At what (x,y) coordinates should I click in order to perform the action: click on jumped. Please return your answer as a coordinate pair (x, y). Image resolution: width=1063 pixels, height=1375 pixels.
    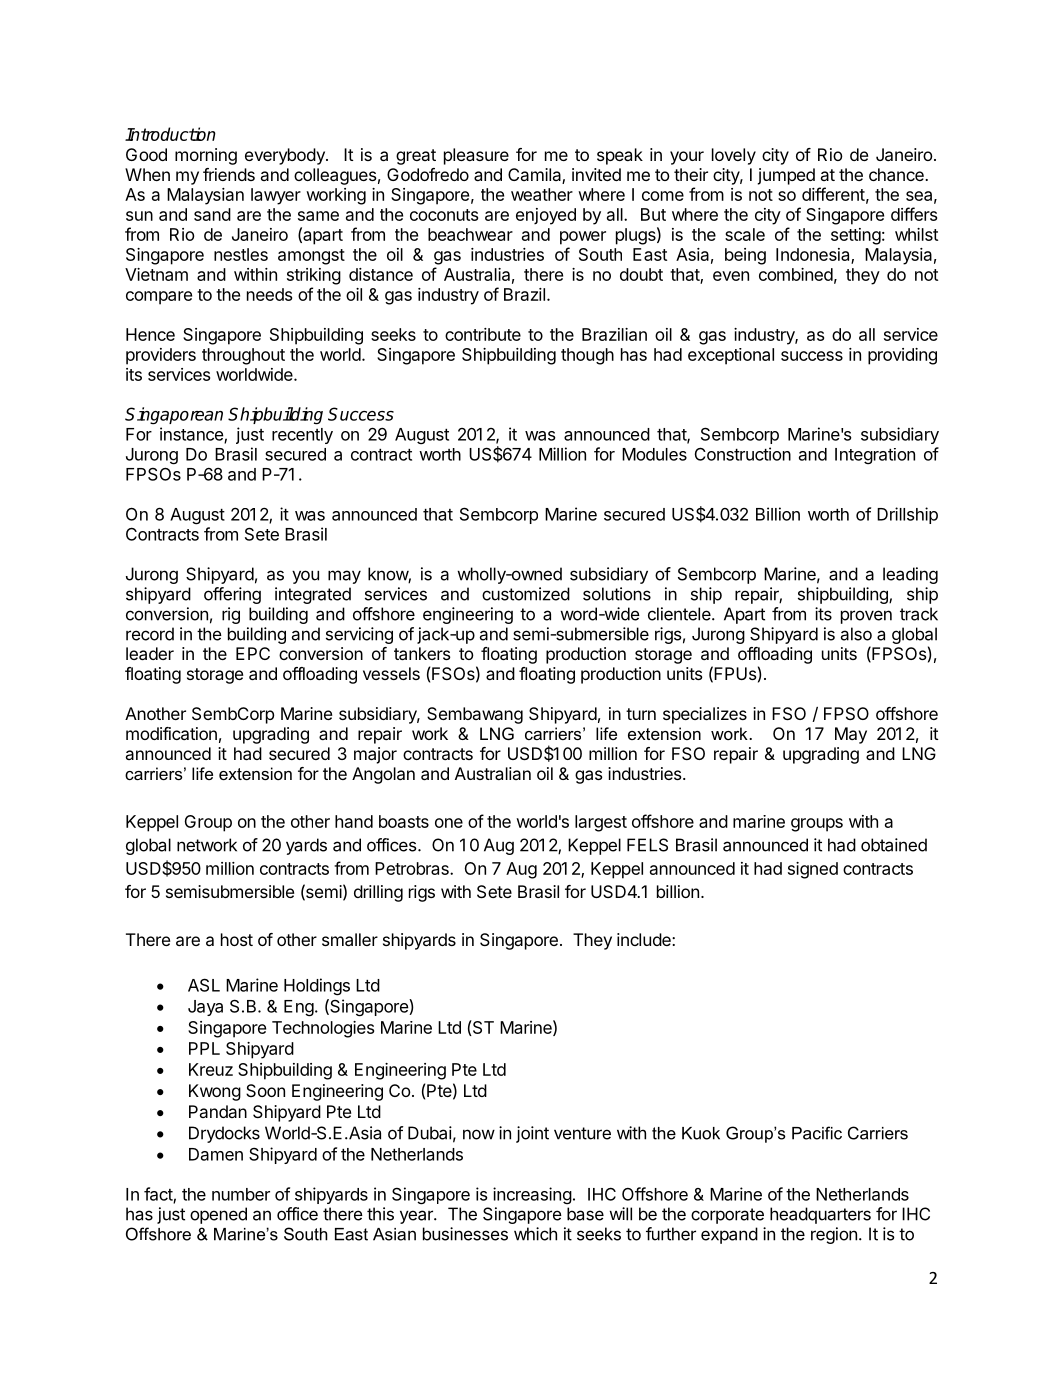
    Looking at the image, I should click on (786, 176).
